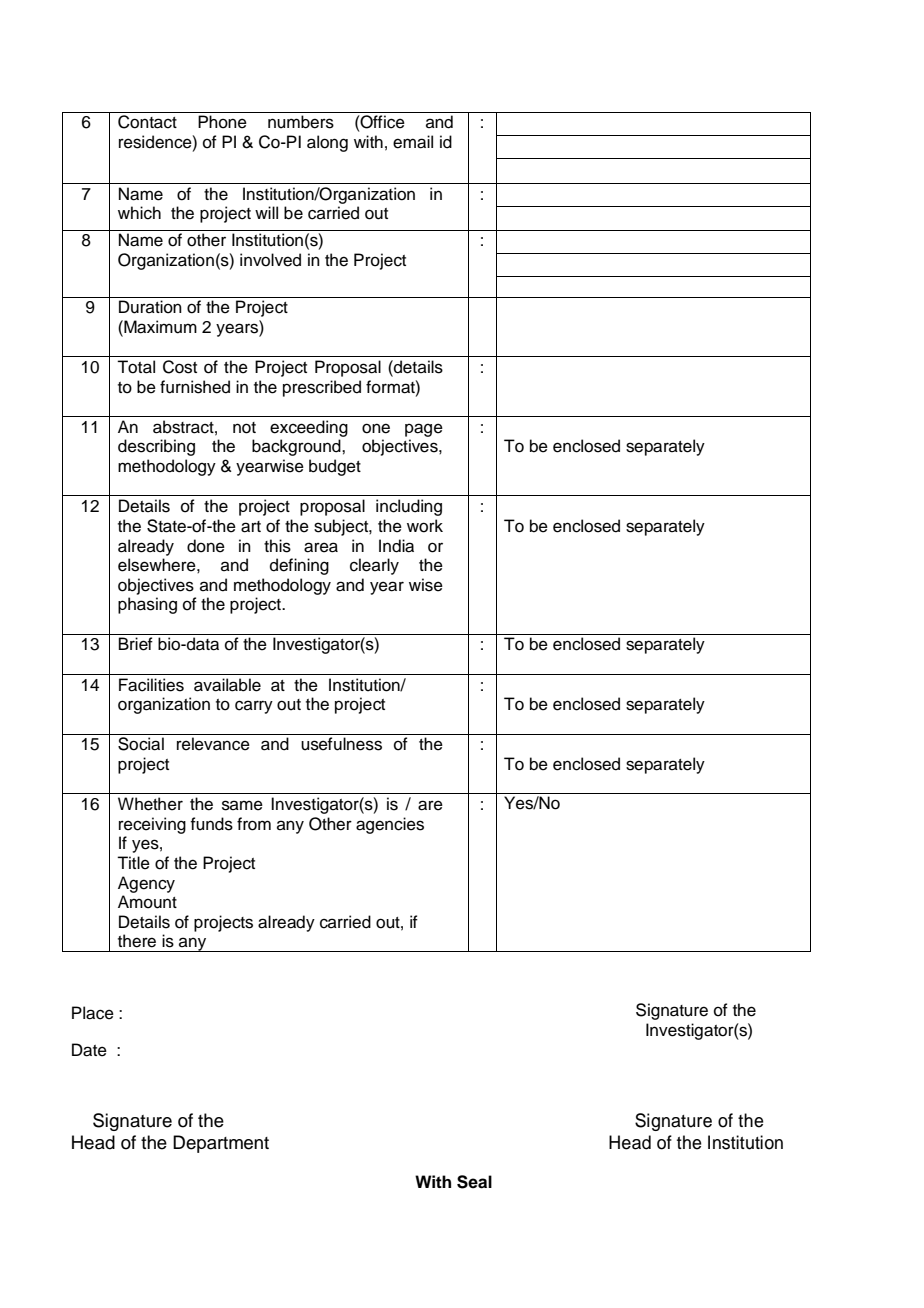 The width and height of the document is (924, 1308). I want to click on numbers, so click(301, 122).
